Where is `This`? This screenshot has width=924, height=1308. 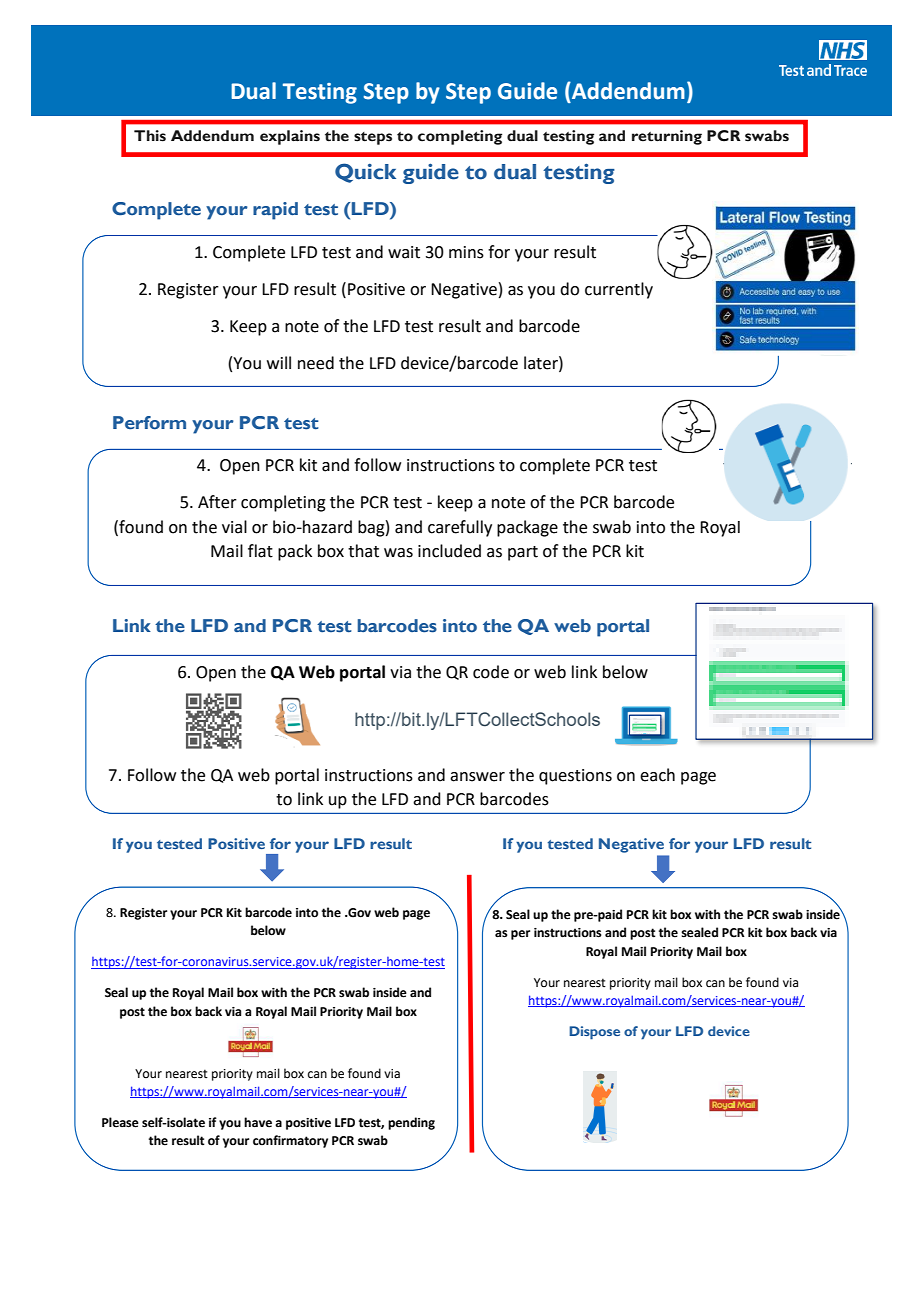
This is located at coordinates (150, 136).
